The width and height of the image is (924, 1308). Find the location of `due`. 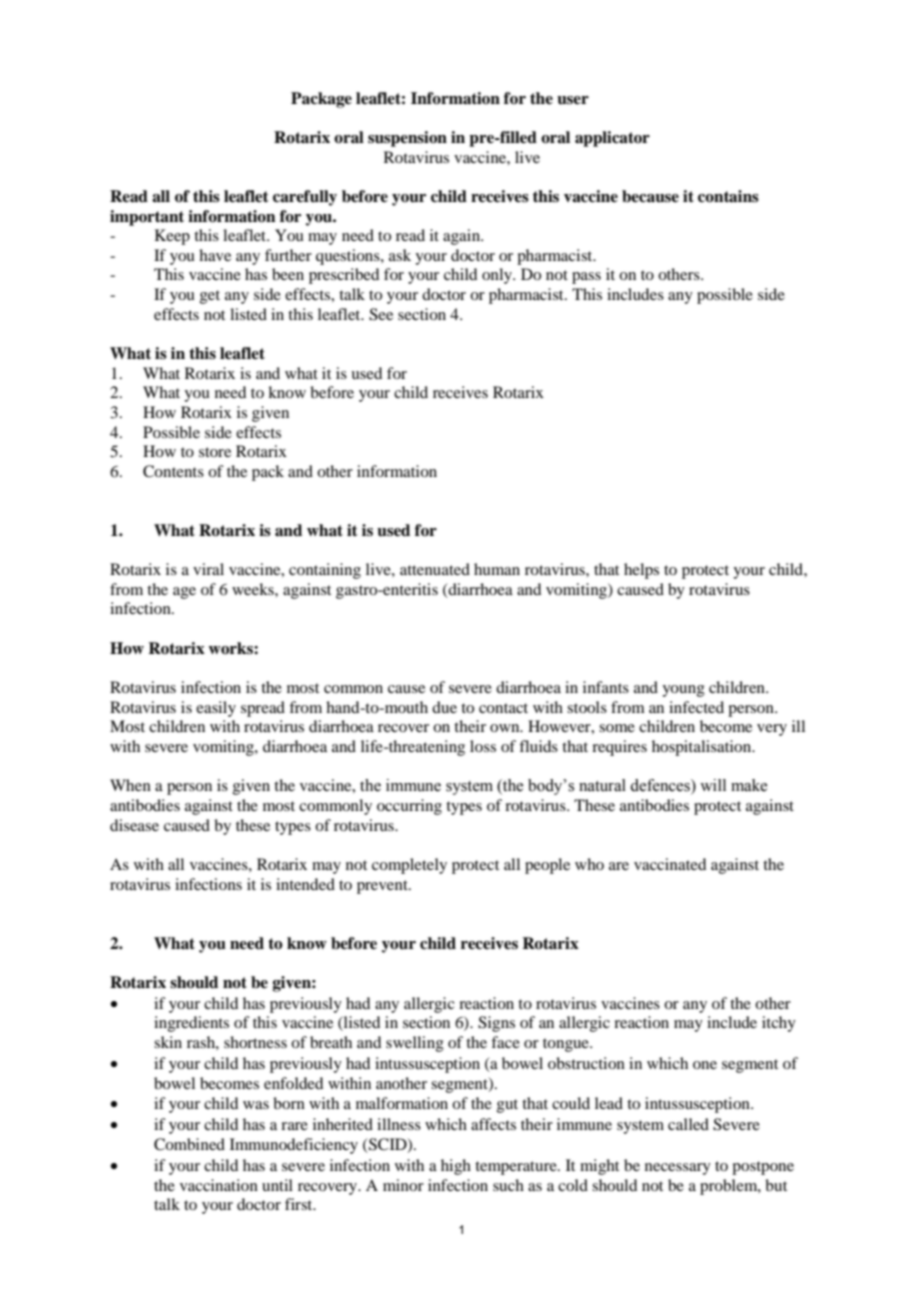

due is located at coordinates (444, 707).
